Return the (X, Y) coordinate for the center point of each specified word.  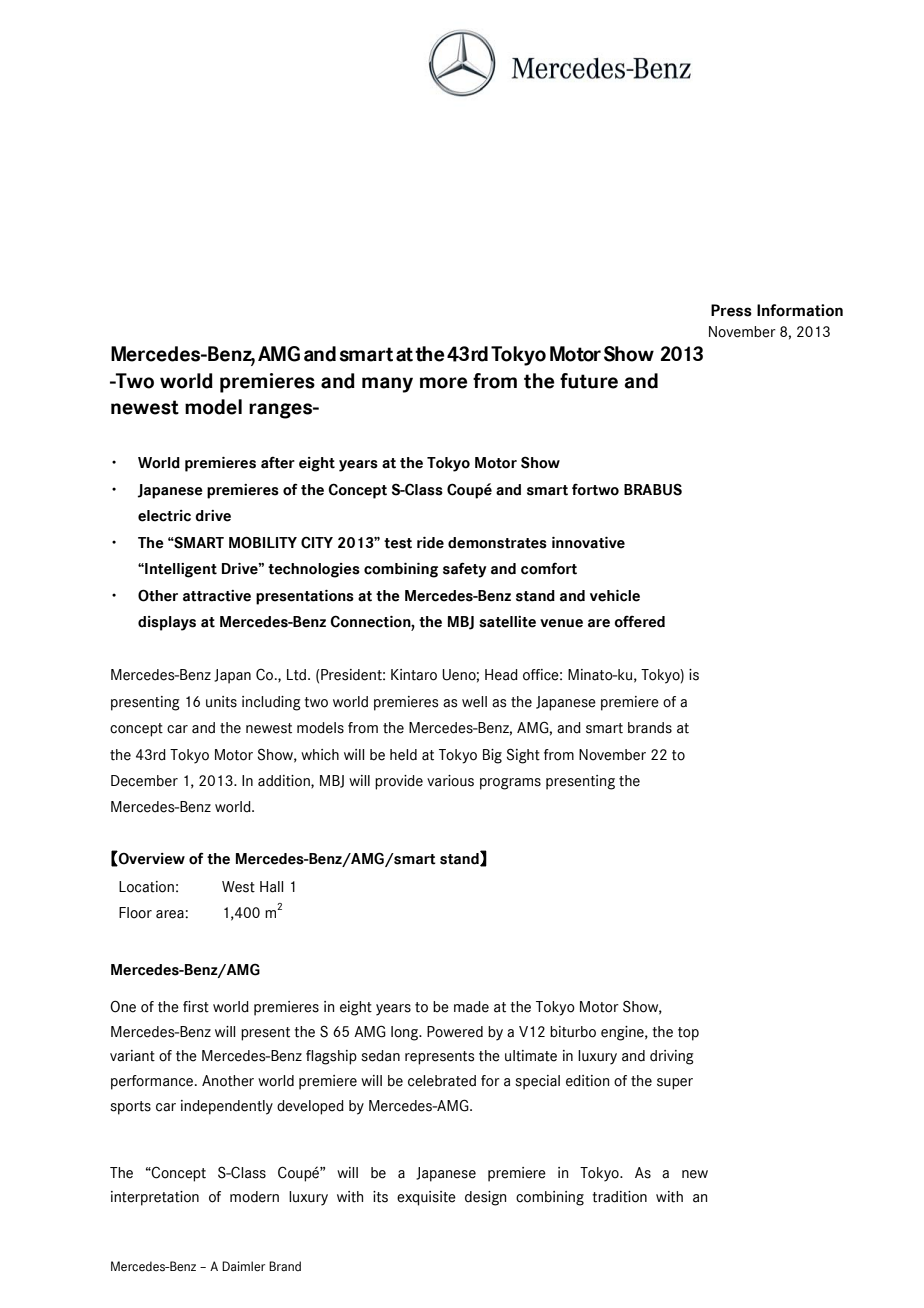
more (444, 383)
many (387, 385)
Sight (523, 756)
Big (492, 756)
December (144, 781)
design (485, 1198)
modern (254, 1197)
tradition (619, 1197)
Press (731, 310)
